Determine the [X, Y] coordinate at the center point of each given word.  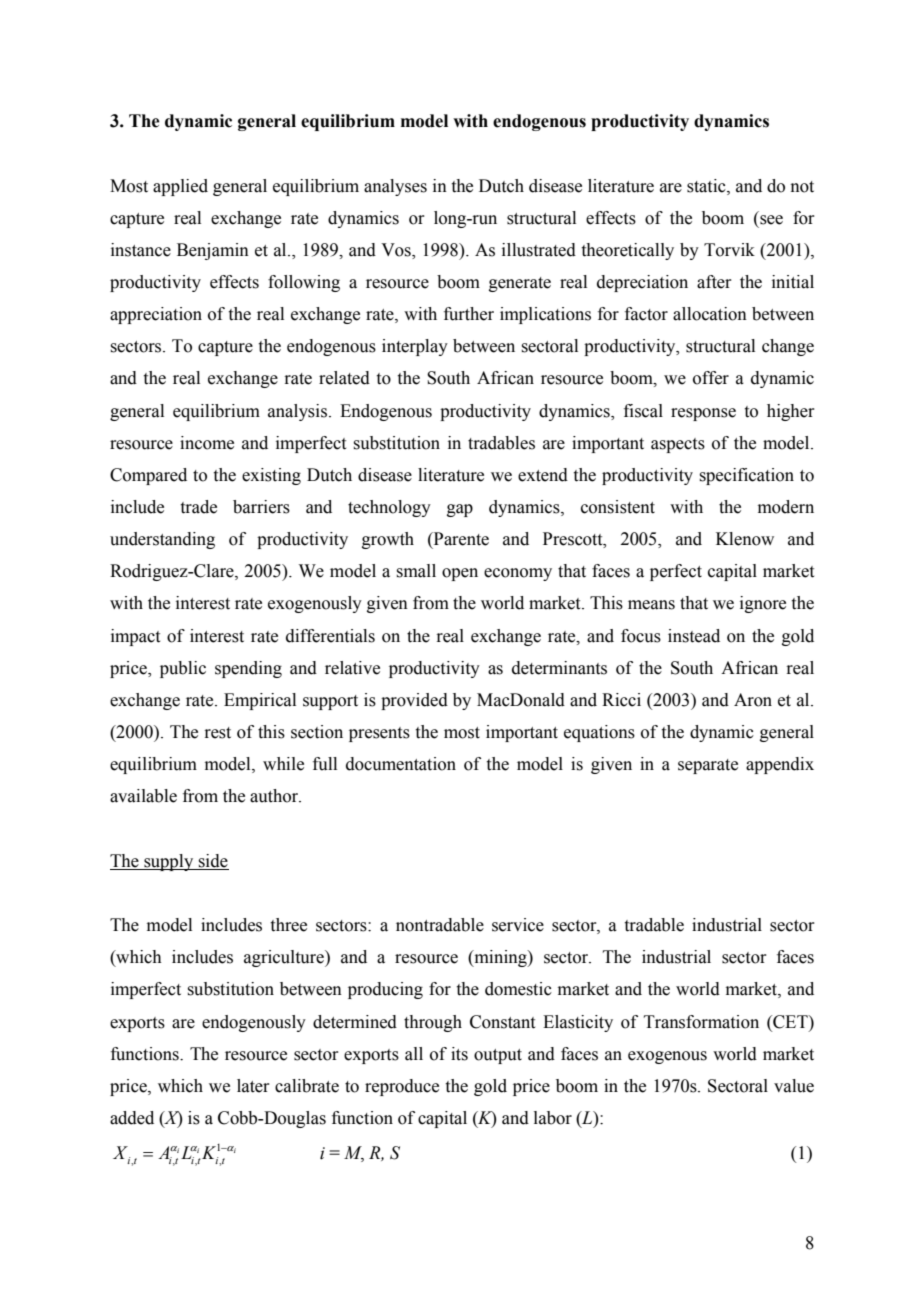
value [794, 1086]
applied [180, 187]
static [707, 186]
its [459, 1054]
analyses [395, 187]
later [253, 1086]
